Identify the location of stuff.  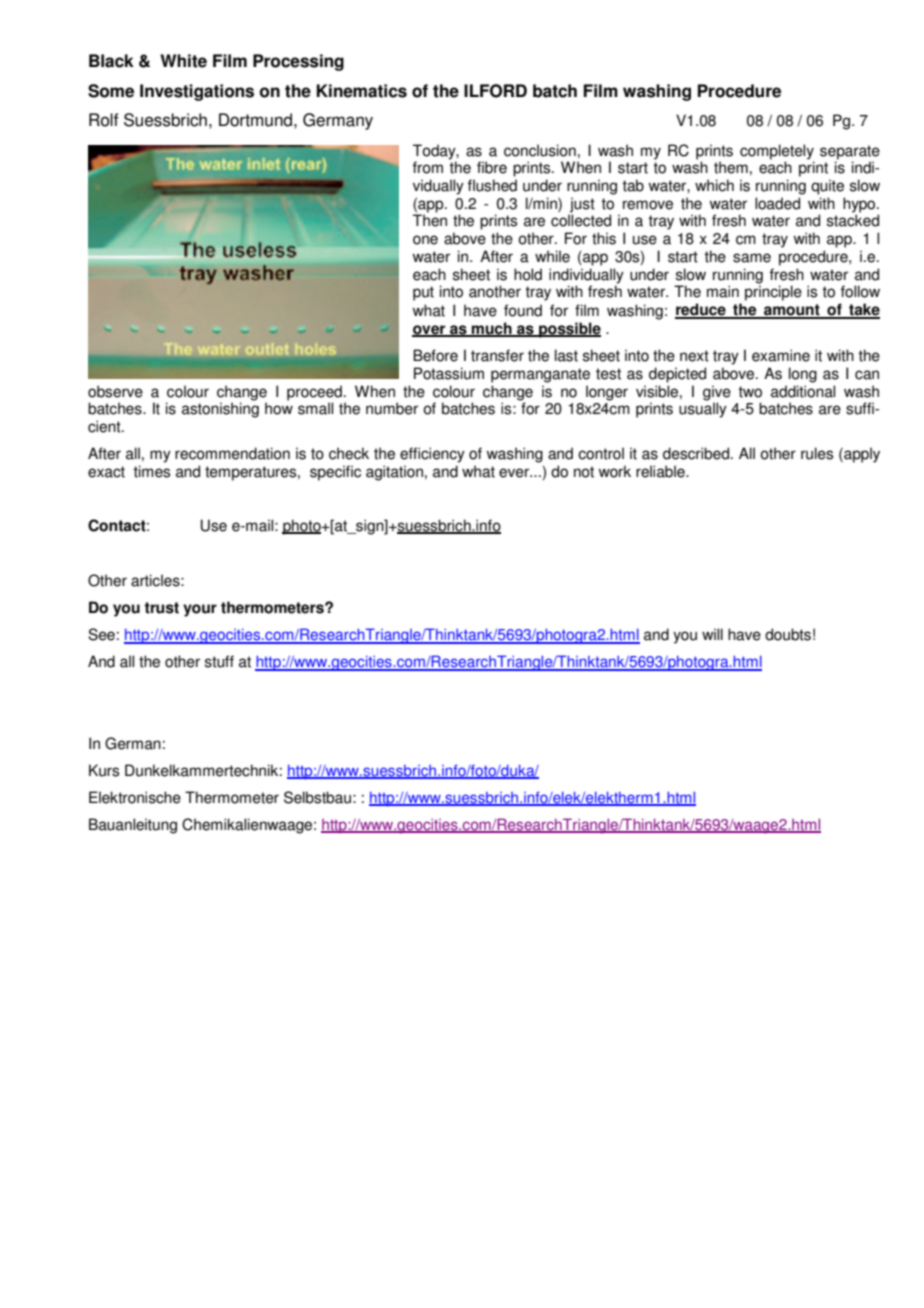
(219, 661).
